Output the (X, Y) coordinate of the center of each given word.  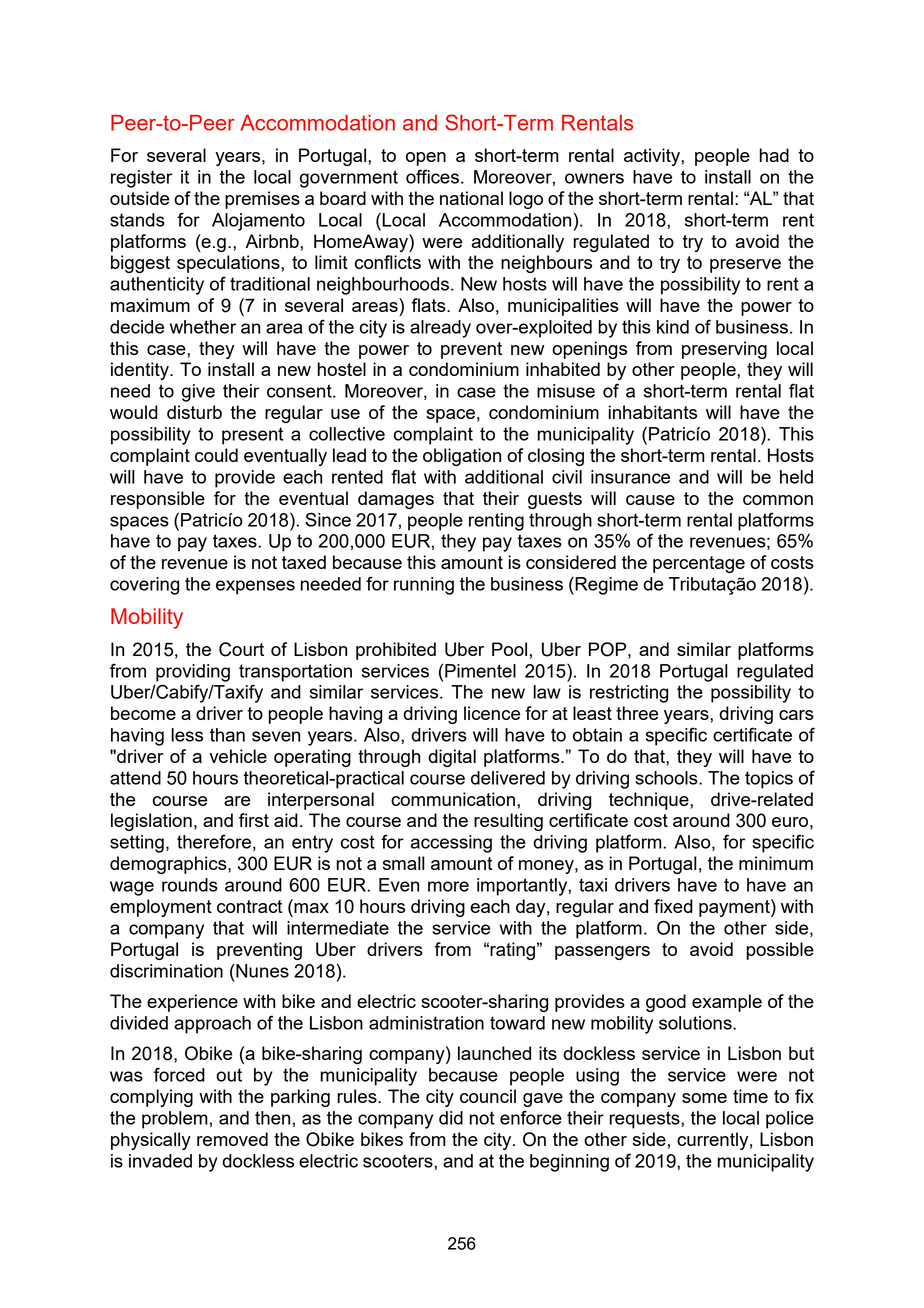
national (471, 198)
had (774, 155)
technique (650, 801)
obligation (462, 457)
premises (262, 200)
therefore (214, 841)
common (778, 500)
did (451, 1118)
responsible (158, 500)
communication (453, 799)
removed (232, 1139)
